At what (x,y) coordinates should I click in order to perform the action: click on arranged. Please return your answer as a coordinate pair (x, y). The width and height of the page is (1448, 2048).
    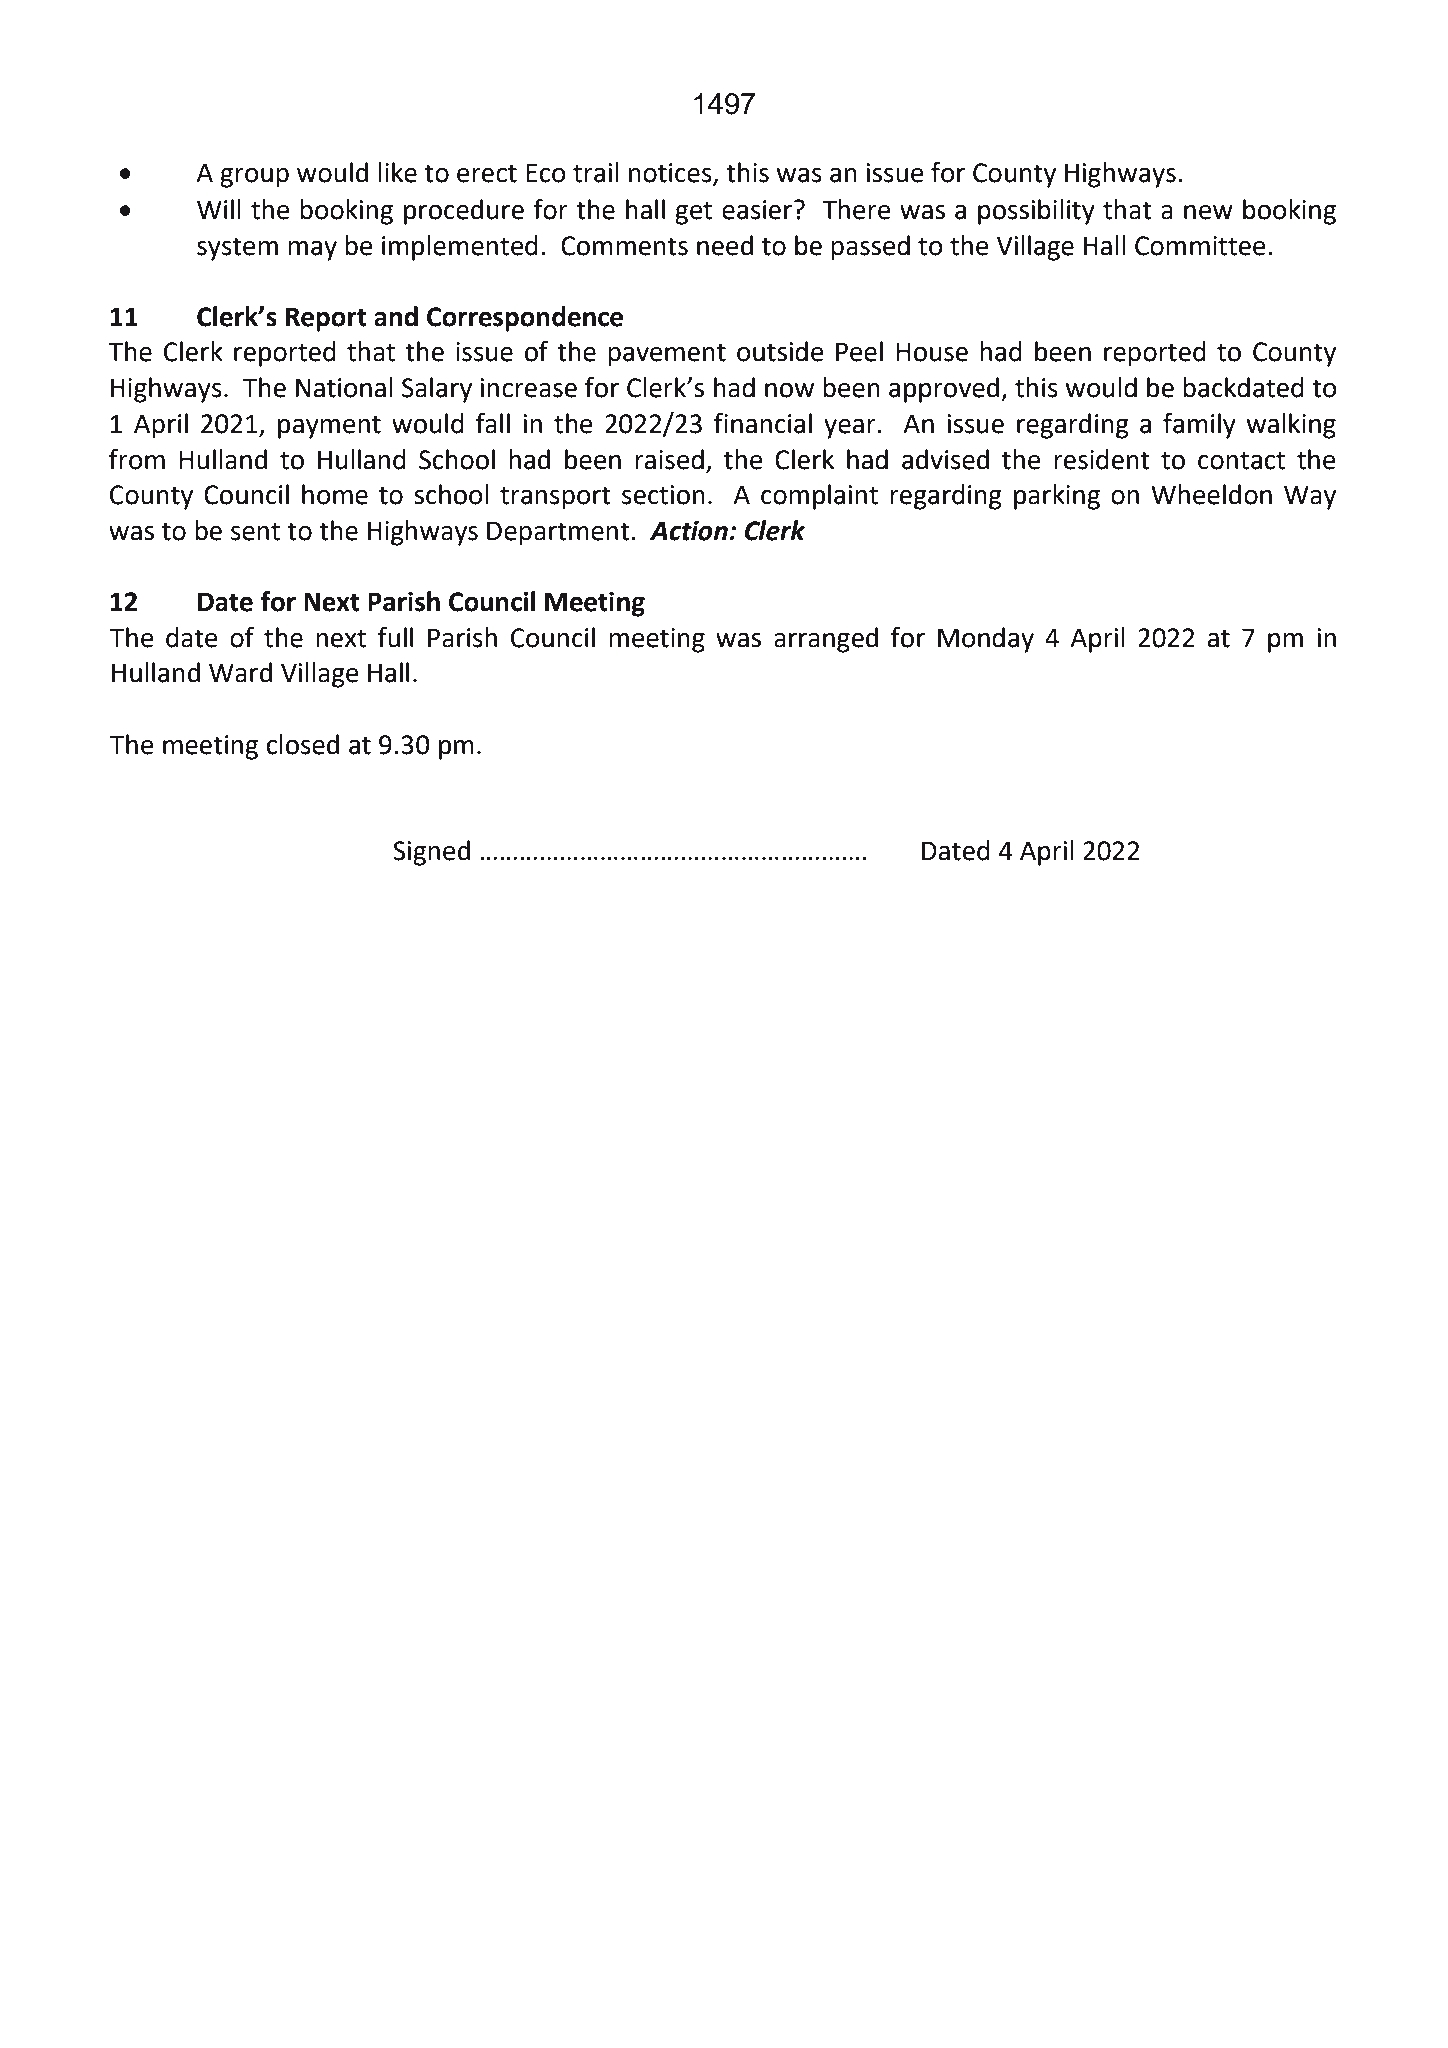
    Looking at the image, I should click on (826, 640).
